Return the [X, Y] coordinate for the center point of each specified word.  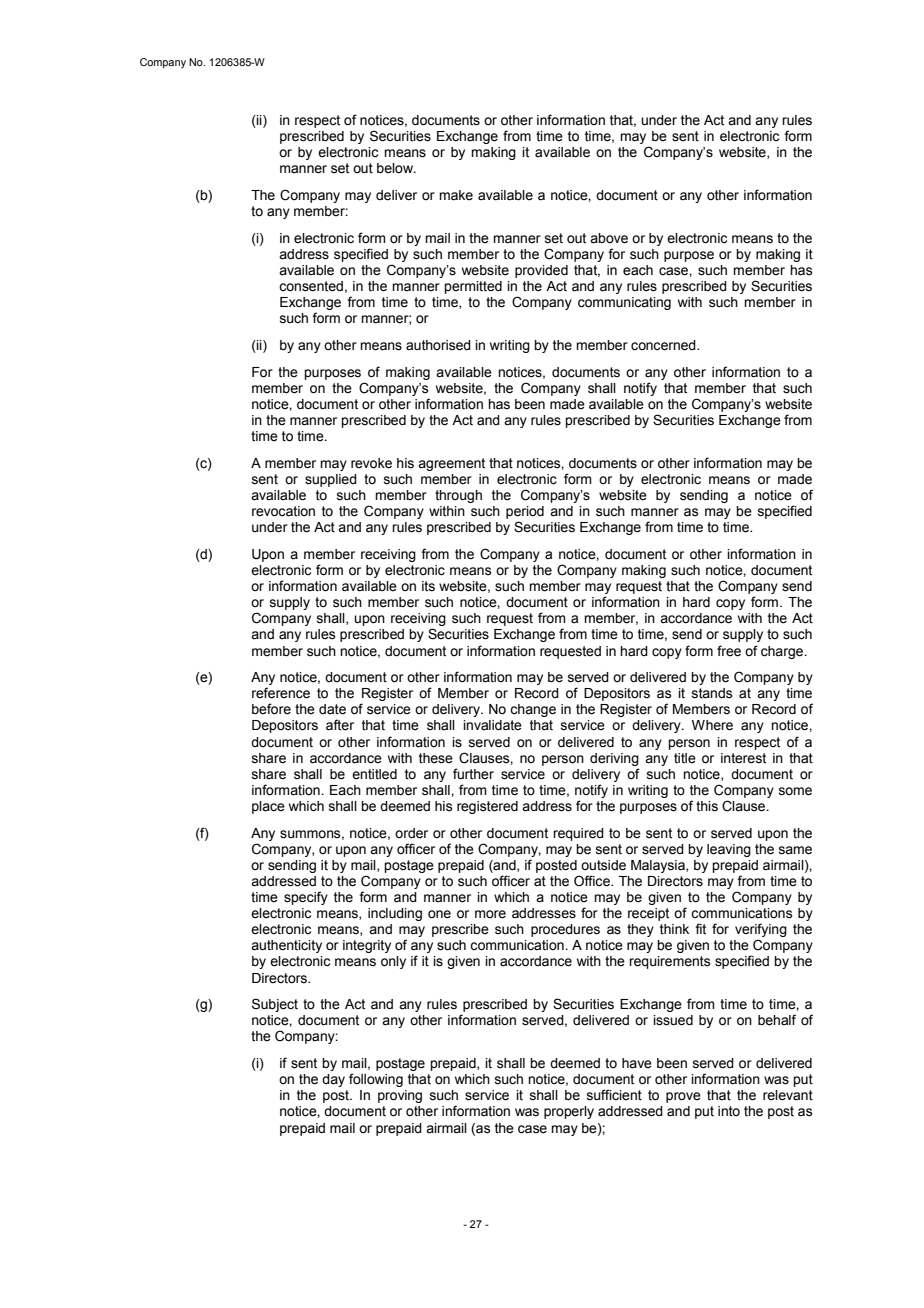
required [578, 834]
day [333, 1080]
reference [281, 693]
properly [569, 1112]
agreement [451, 464]
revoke [371, 463]
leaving [729, 850]
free [729, 651]
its [428, 586]
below [396, 168]
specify [306, 898]
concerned [664, 345]
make [456, 195]
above [609, 238]
